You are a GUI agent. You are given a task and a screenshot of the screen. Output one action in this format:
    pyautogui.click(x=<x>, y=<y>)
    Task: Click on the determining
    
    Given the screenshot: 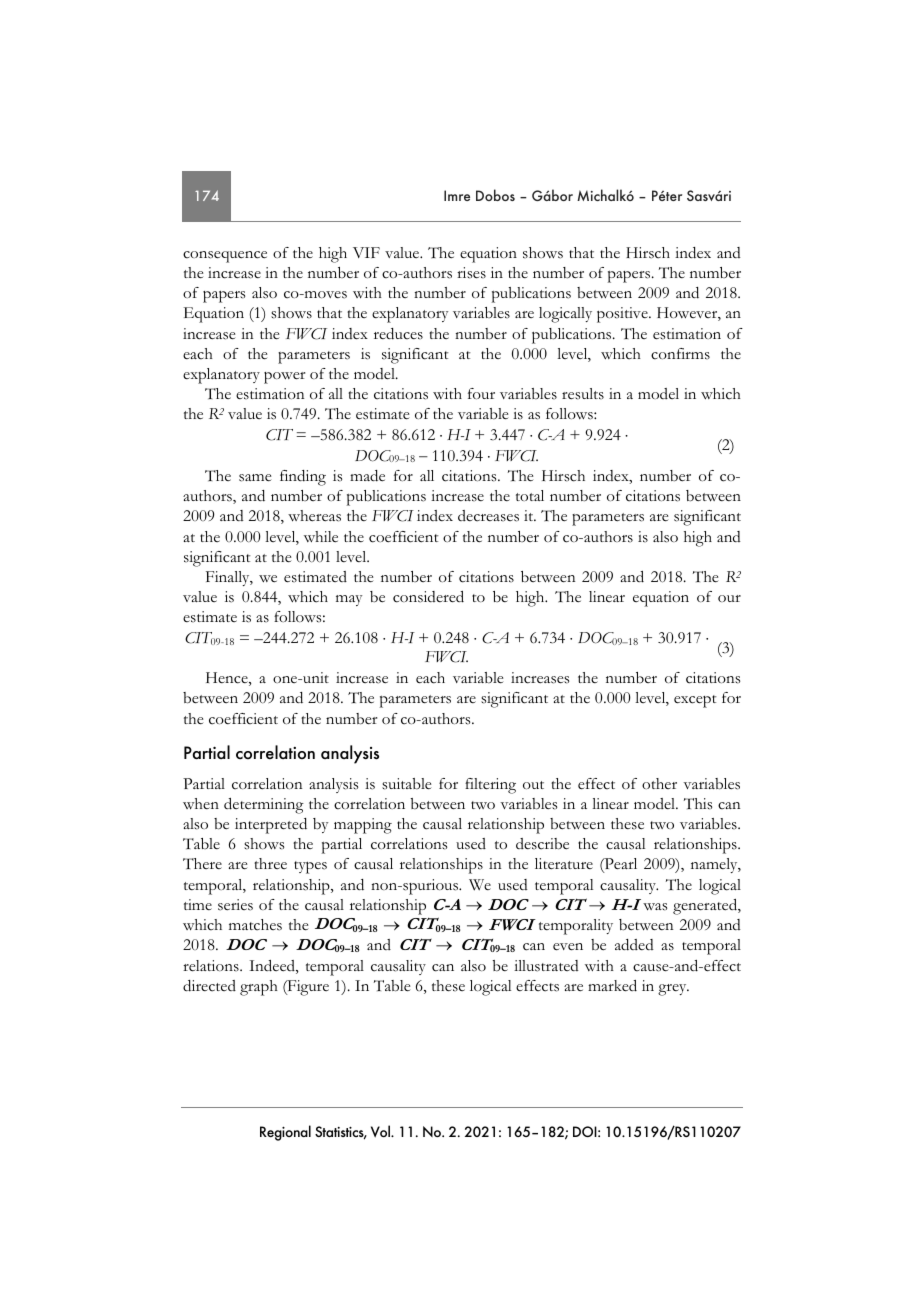 What is the action you would take?
    pyautogui.click(x=264, y=806)
